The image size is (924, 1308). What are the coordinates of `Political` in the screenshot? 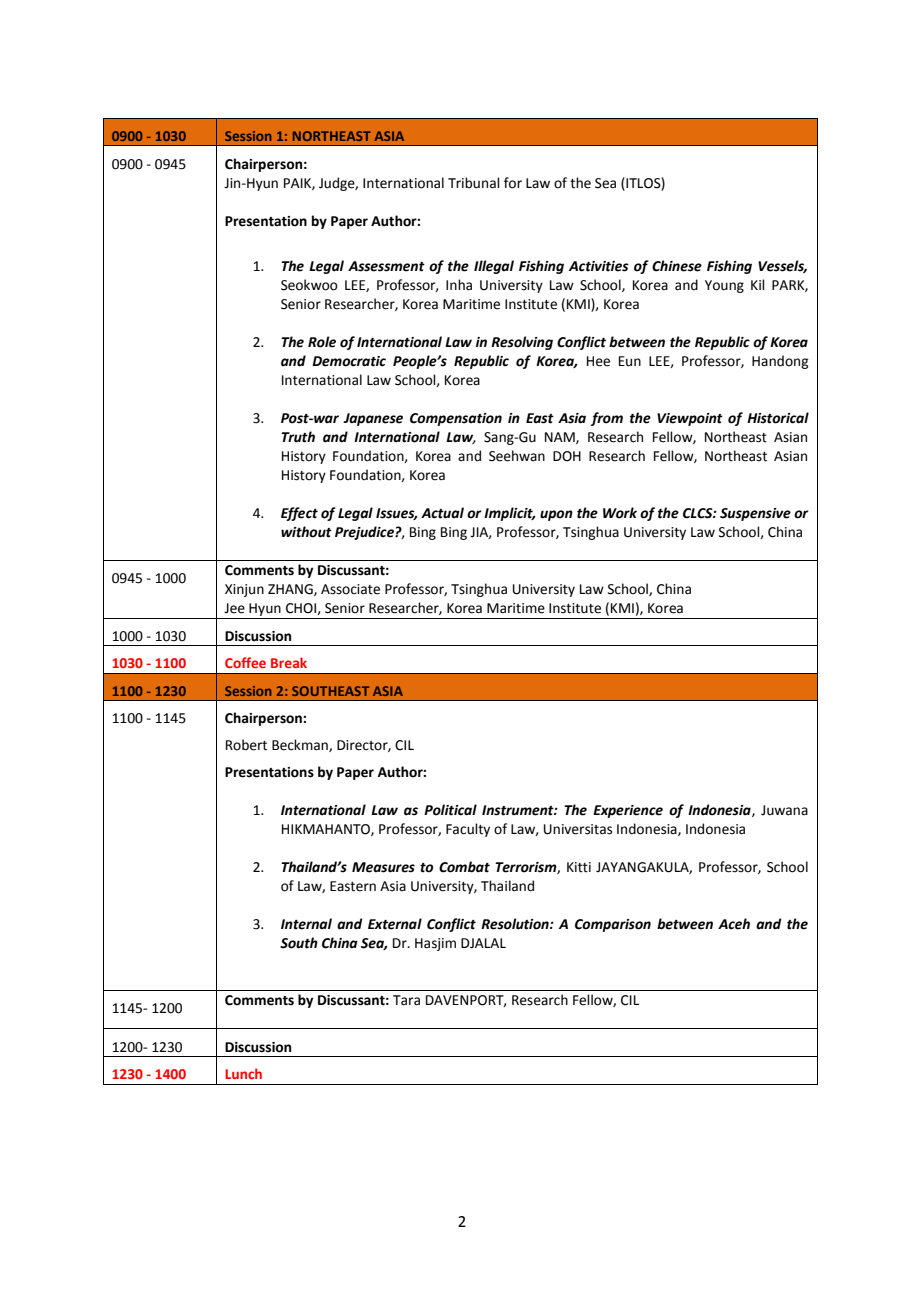 It's located at (450, 810).
